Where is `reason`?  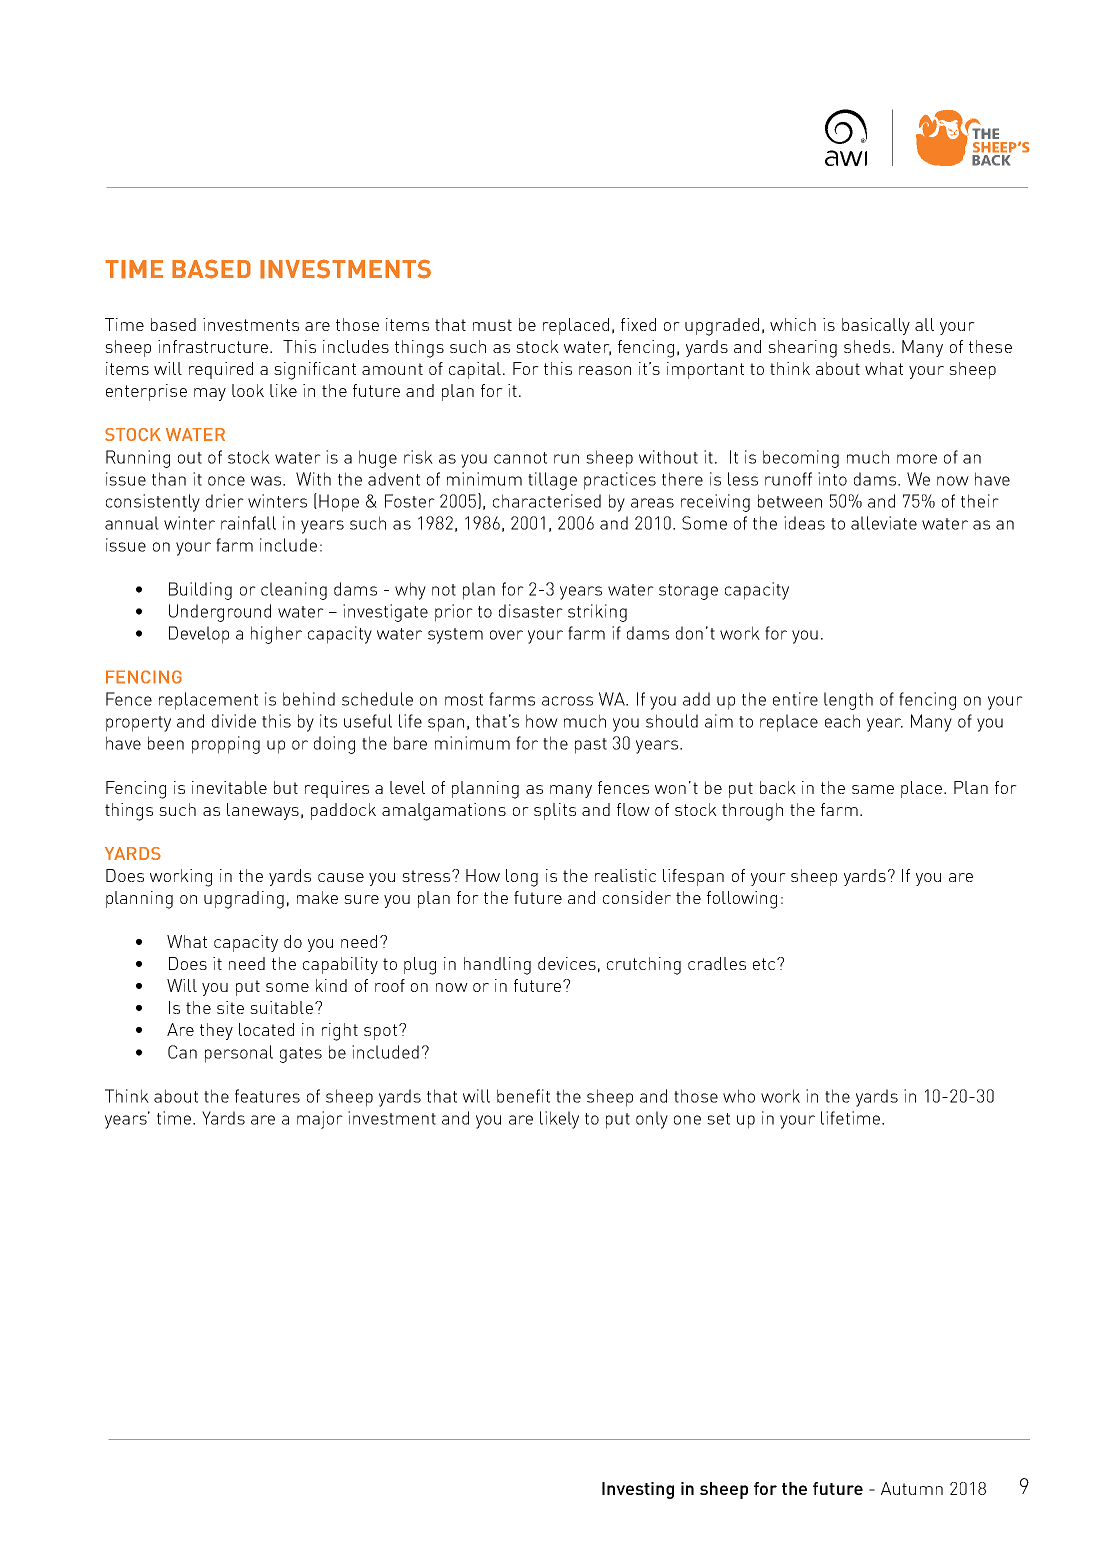
reason is located at coordinates (605, 370).
